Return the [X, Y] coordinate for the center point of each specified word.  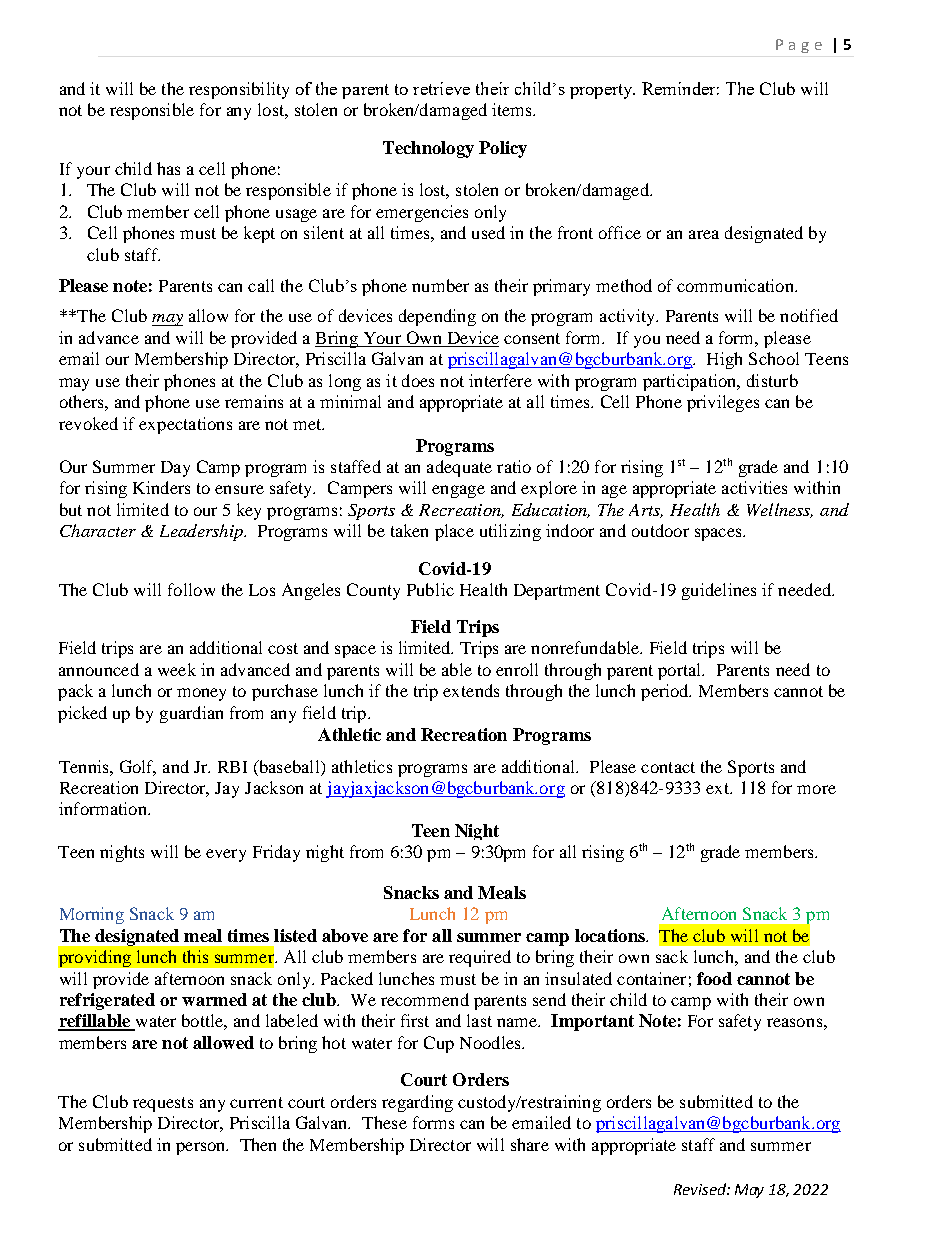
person [202, 1148]
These [384, 1122]
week [177, 669]
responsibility [239, 90]
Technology [428, 149]
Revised [701, 1189]
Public [430, 589]
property [602, 91]
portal [681, 671]
